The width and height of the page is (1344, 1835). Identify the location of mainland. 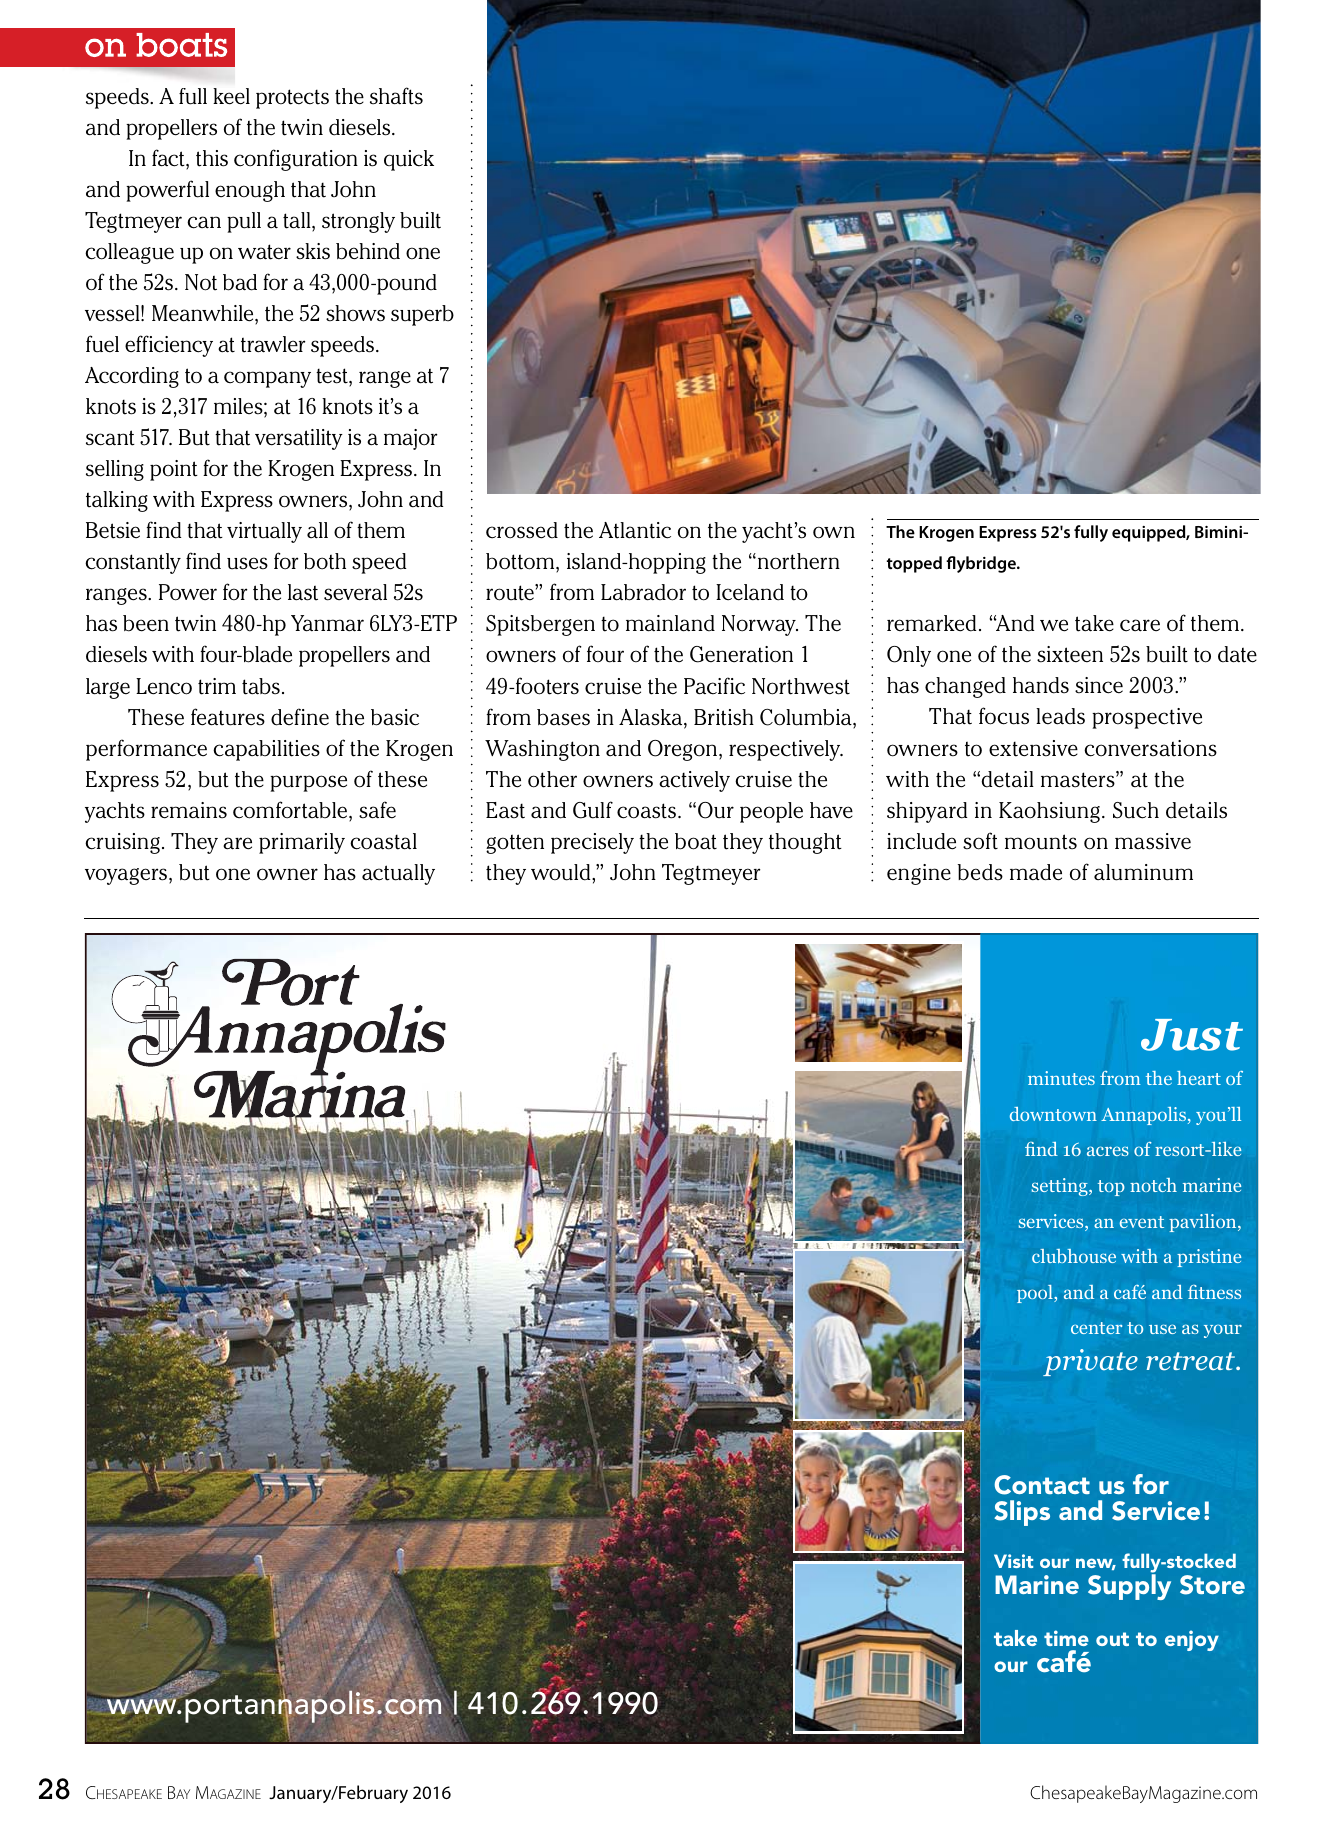
(670, 623).
